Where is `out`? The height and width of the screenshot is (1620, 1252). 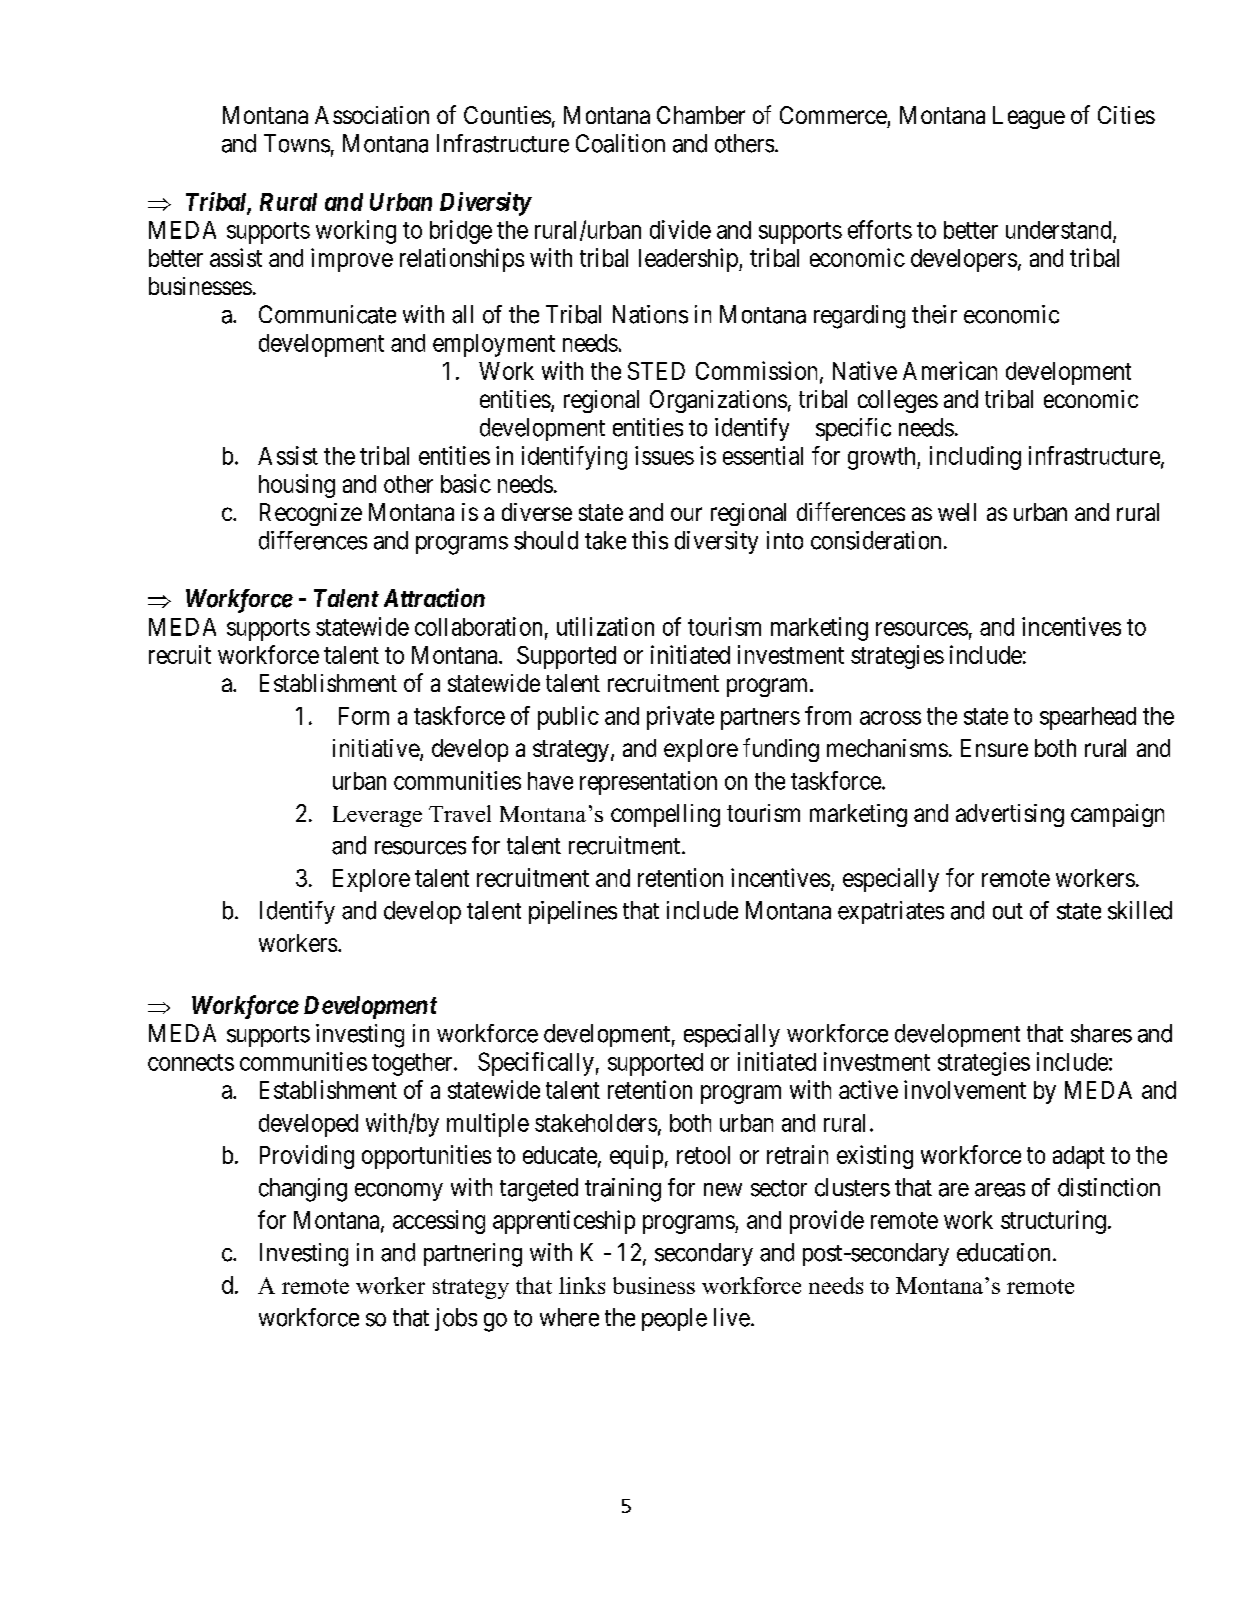 out is located at coordinates (1008, 911).
